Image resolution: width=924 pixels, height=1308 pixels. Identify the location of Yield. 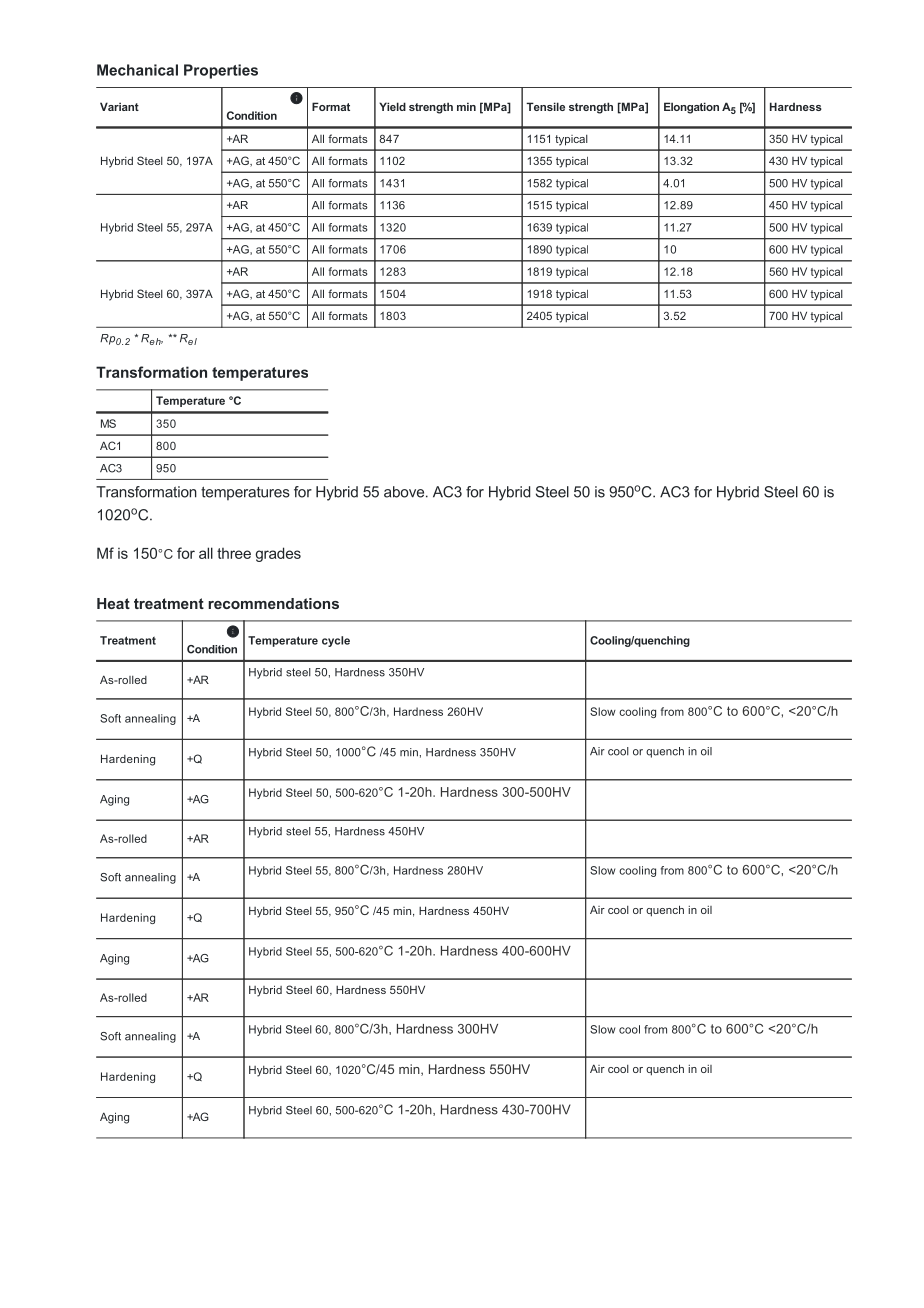
(392, 106).
